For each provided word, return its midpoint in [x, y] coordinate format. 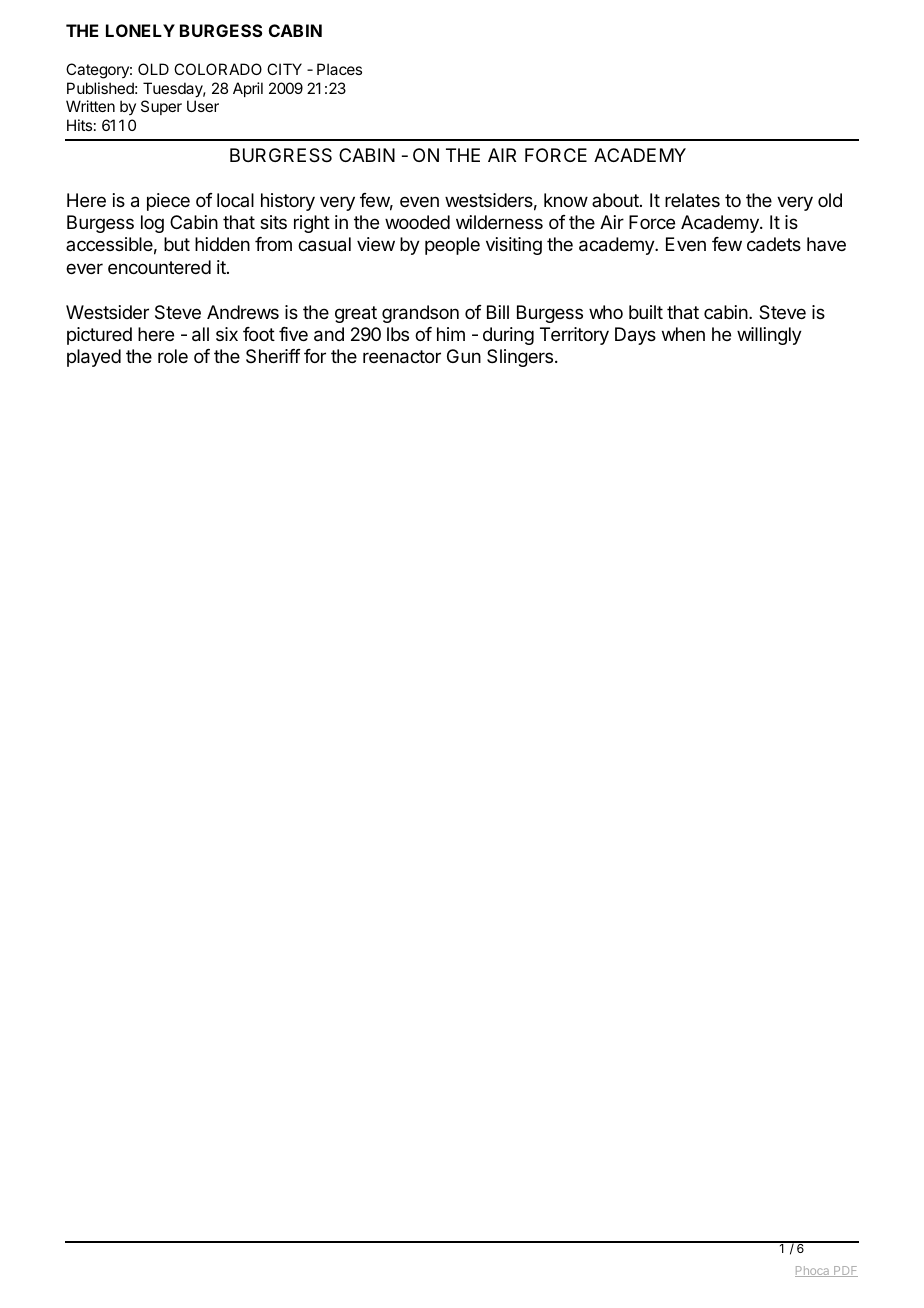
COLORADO [218, 69]
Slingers [520, 358]
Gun [464, 356]
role [173, 356]
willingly [769, 336]
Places [339, 69]
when [683, 334]
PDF [845, 1271]
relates [692, 200]
